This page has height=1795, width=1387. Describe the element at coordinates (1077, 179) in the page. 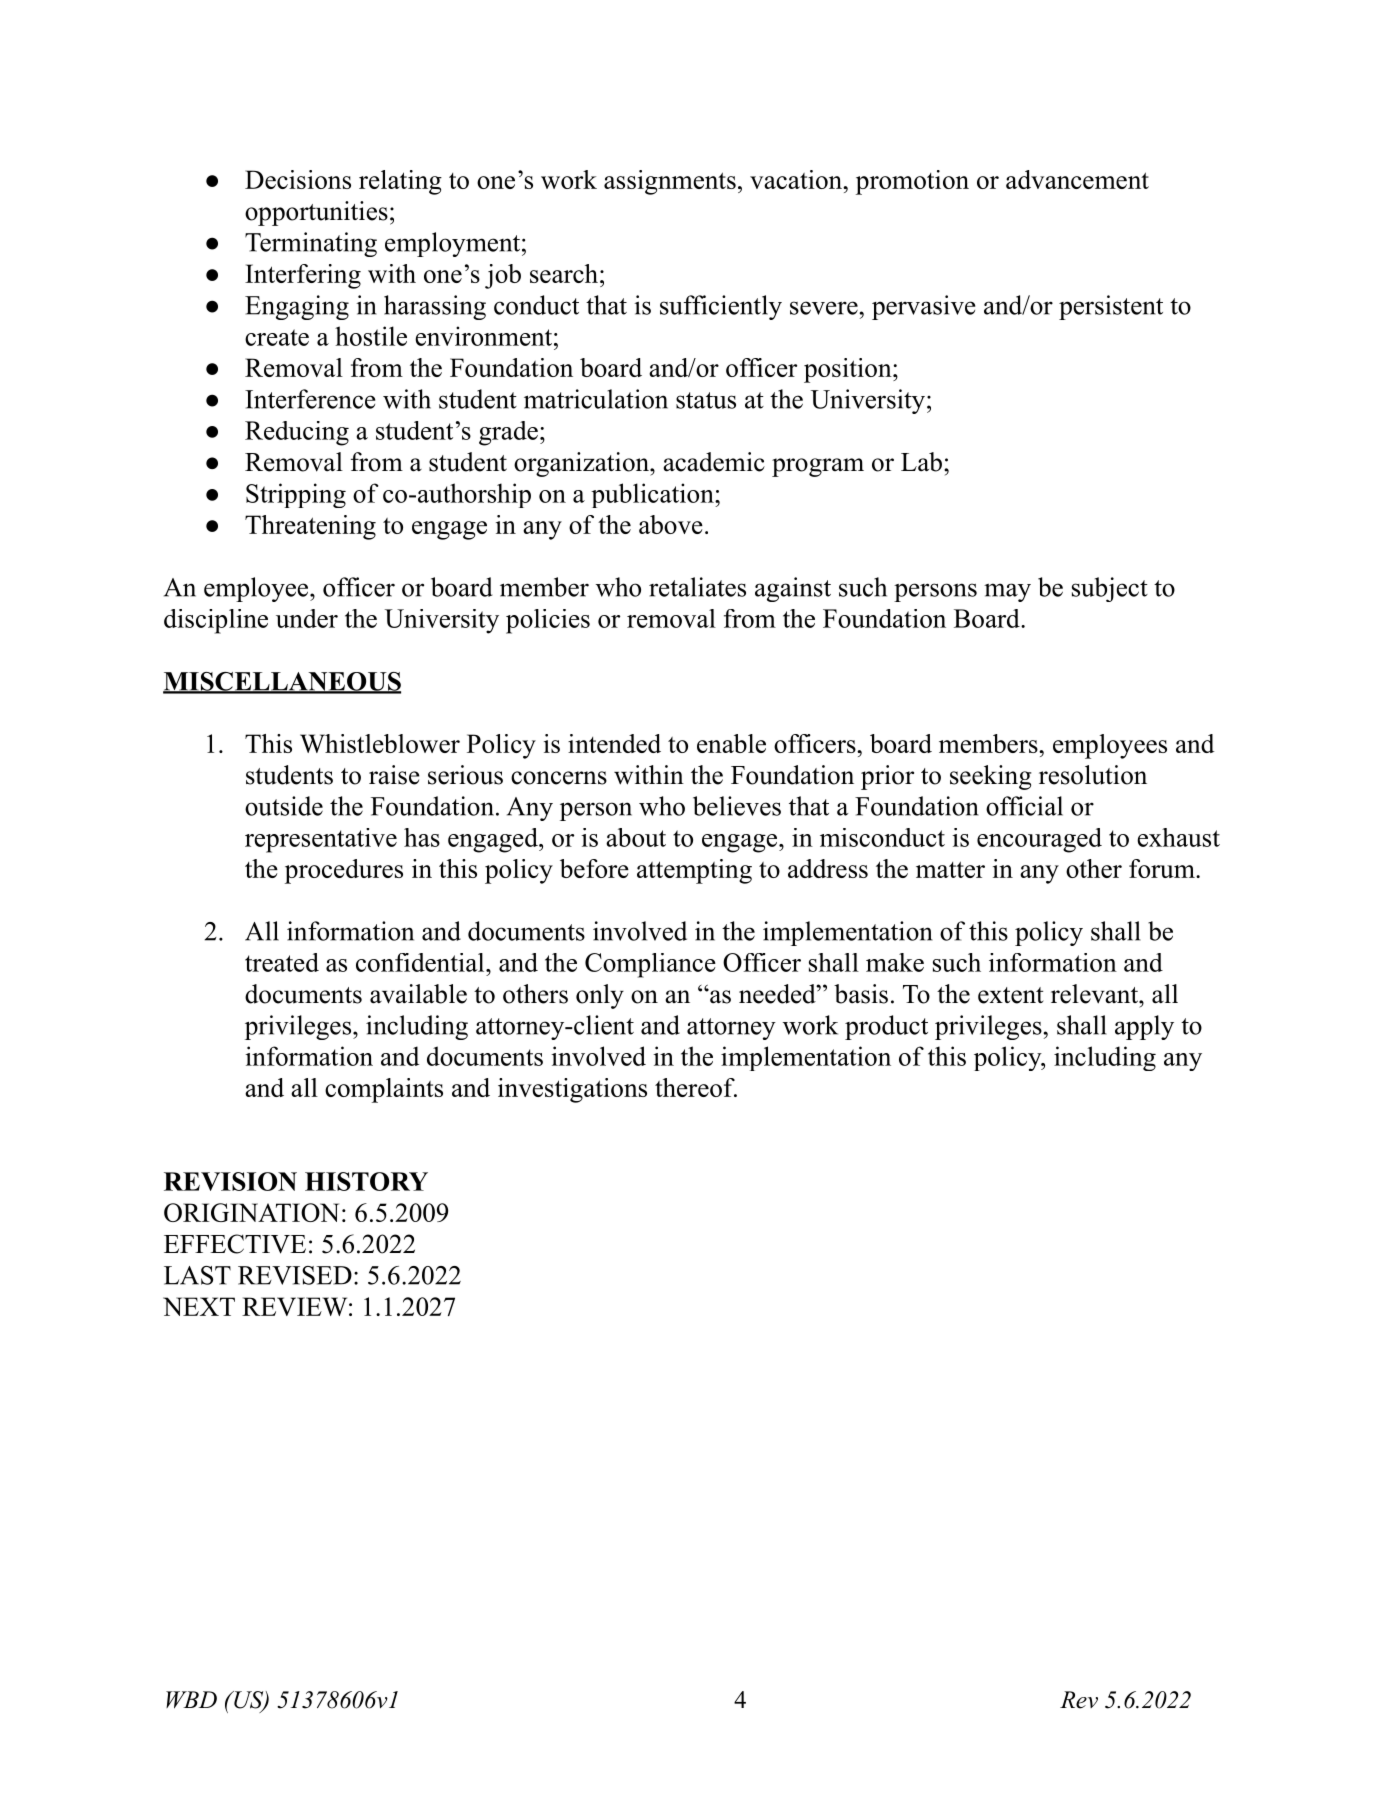

I see `advancement` at that location.
